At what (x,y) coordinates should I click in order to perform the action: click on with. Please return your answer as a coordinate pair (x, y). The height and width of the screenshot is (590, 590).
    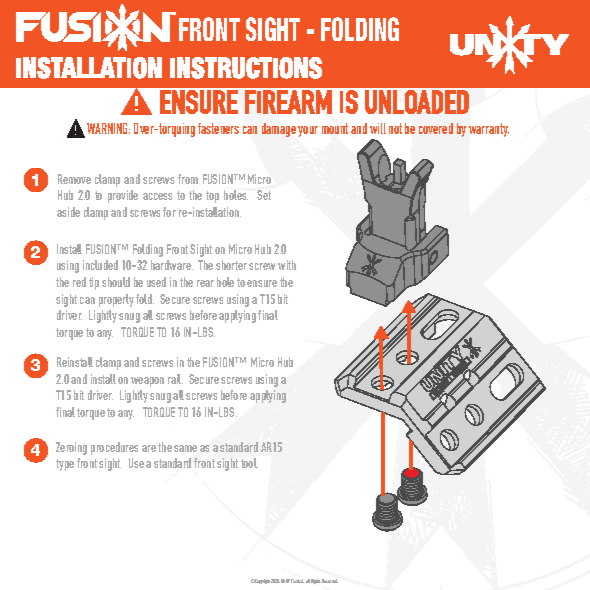
    Looking at the image, I should click on (287, 265).
